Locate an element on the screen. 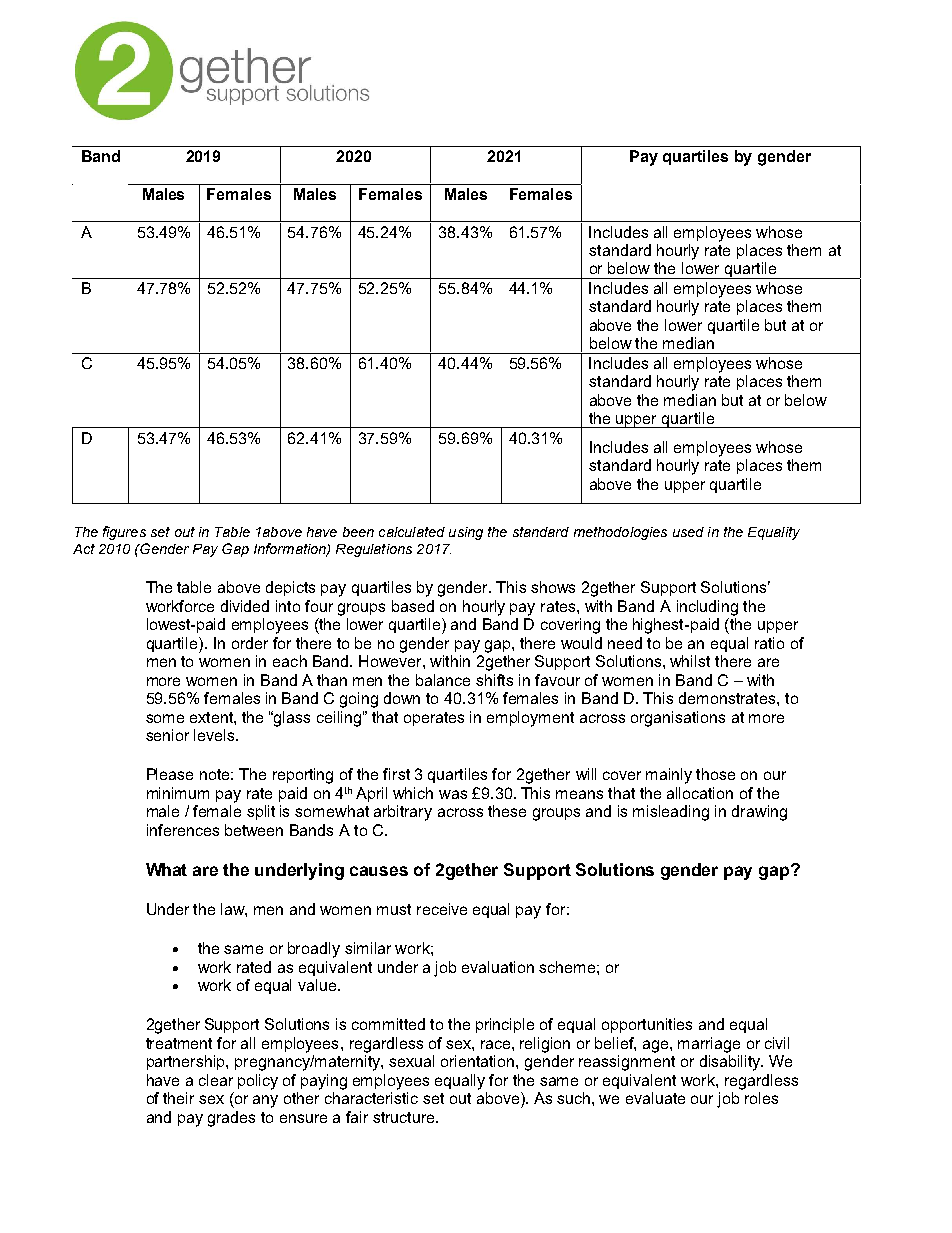  used is located at coordinates (688, 532).
